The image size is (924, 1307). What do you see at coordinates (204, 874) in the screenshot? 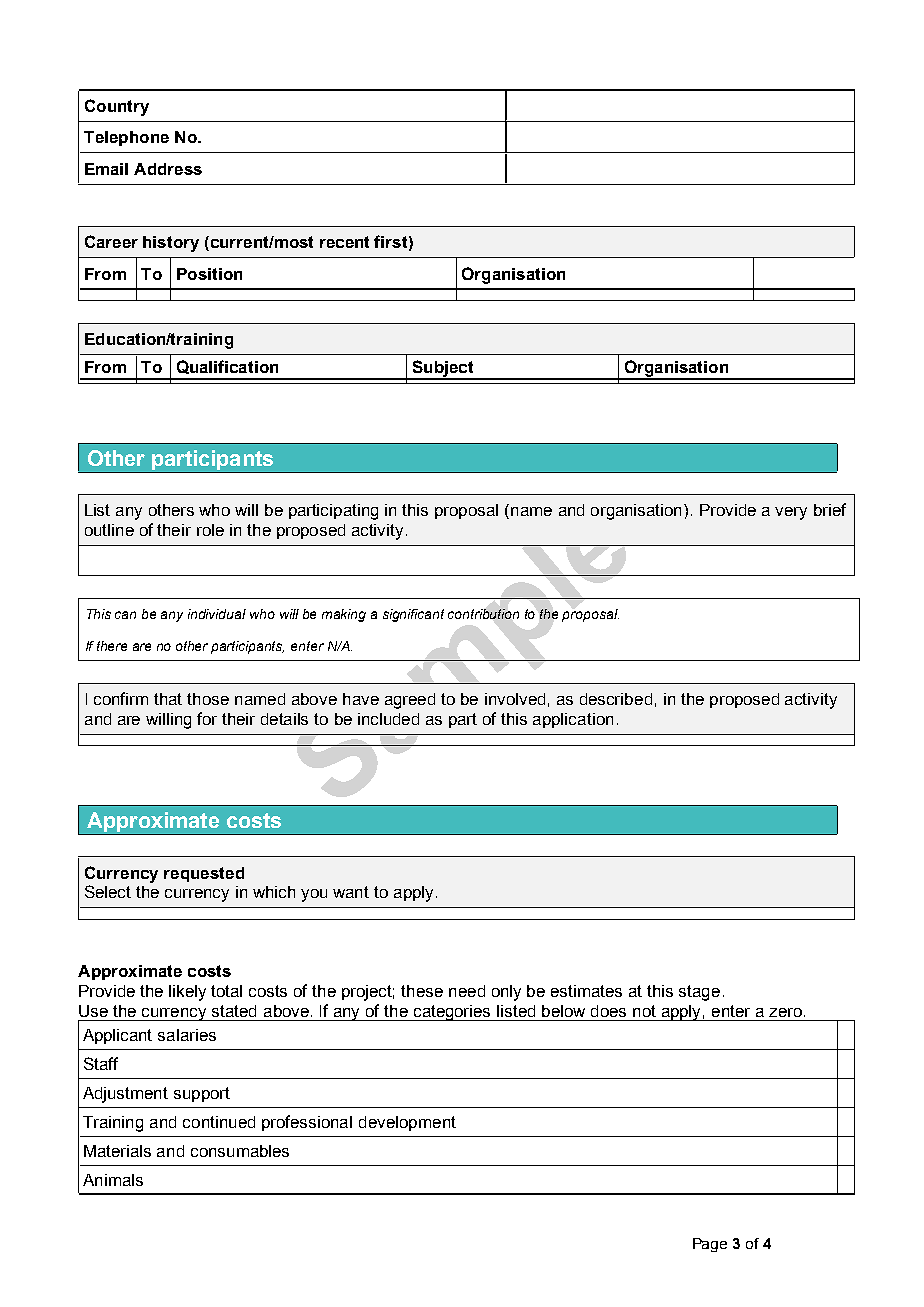
I see `requested` at bounding box center [204, 874].
